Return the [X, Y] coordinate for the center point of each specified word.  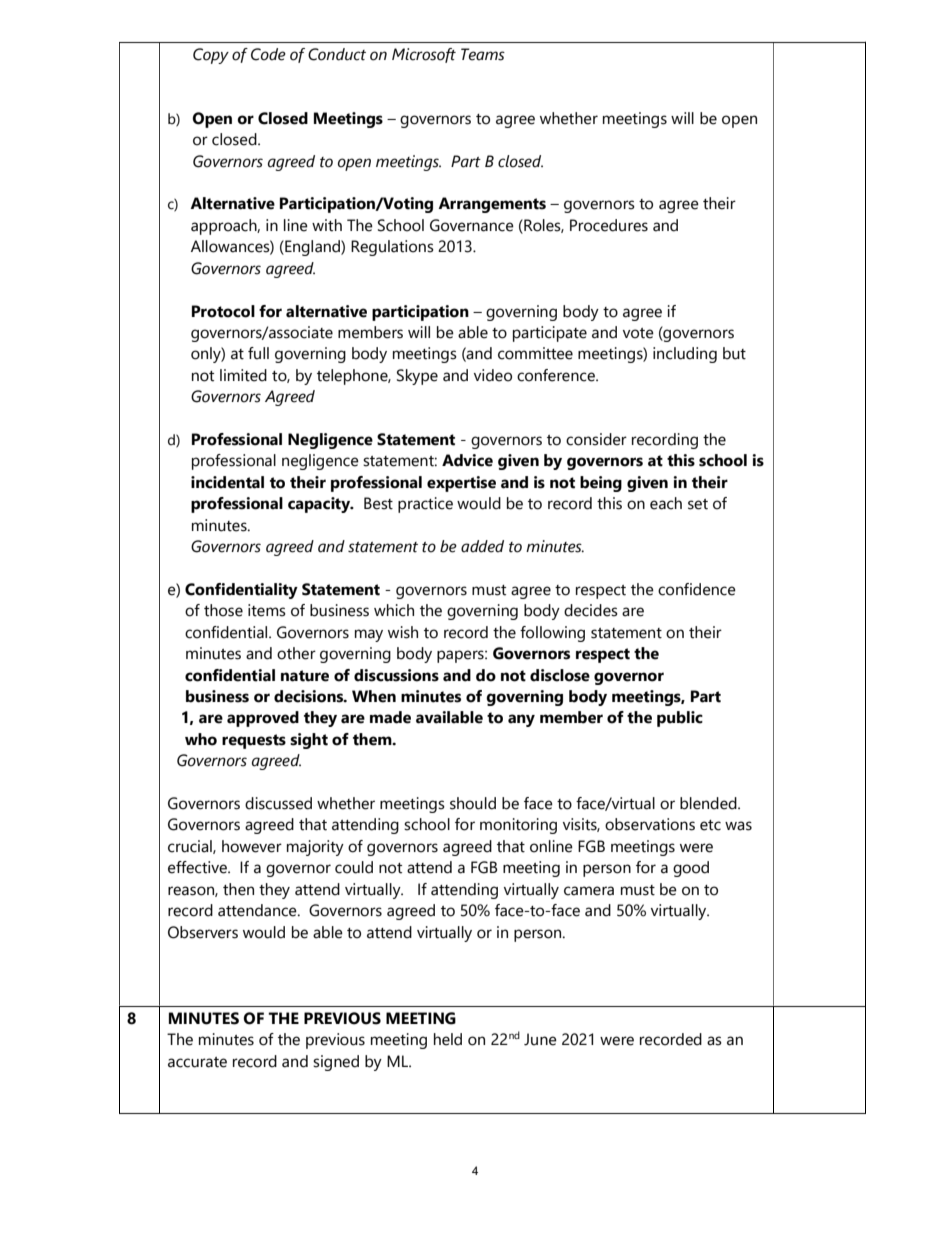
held [448, 1039]
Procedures [609, 225]
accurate [197, 1062]
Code [268, 54]
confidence [697, 589]
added [482, 546]
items [267, 610]
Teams [483, 54]
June [540, 1039]
